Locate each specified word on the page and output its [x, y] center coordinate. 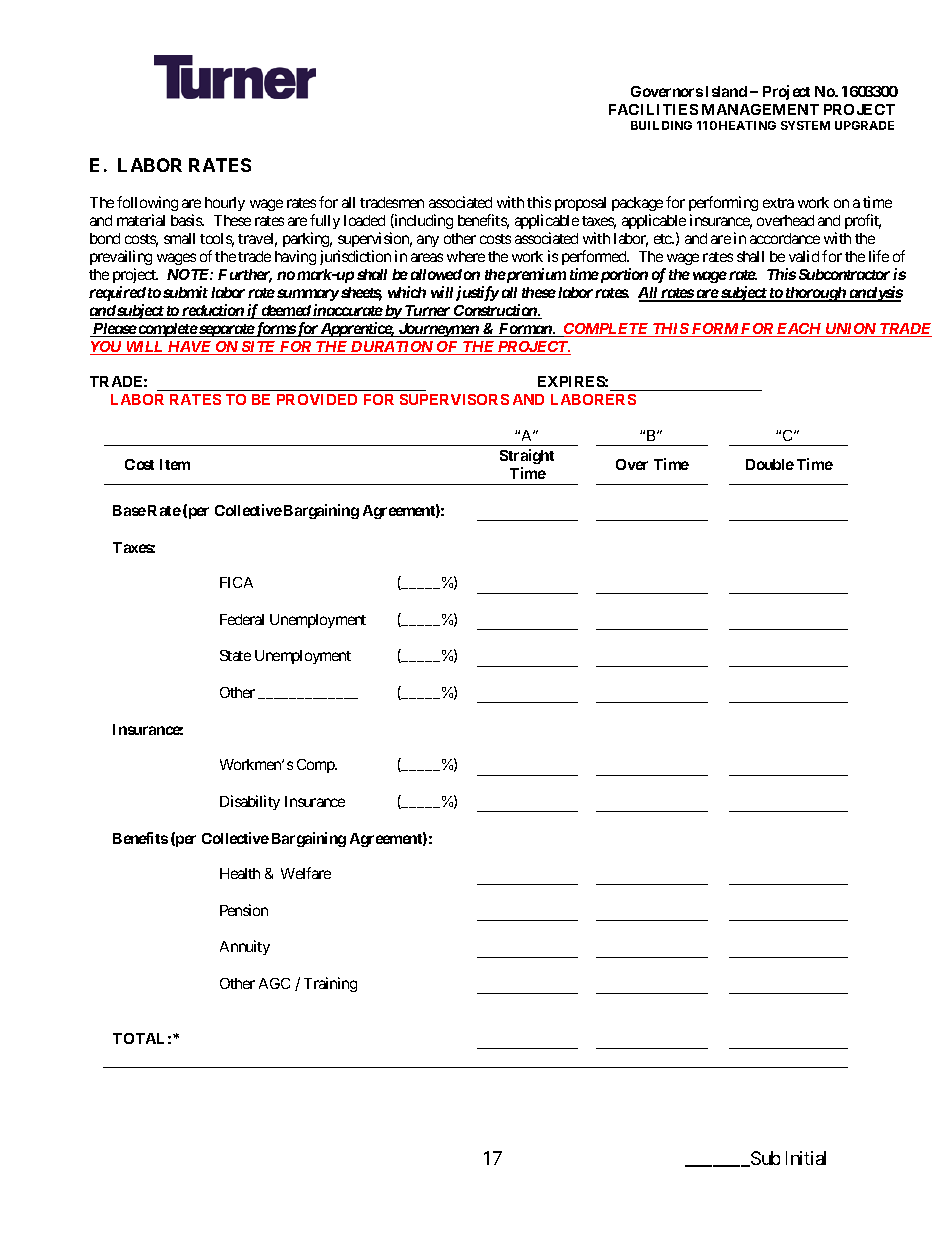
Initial [806, 1158]
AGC [274, 983]
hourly [225, 204]
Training [330, 984]
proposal [580, 204]
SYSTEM [805, 125]
